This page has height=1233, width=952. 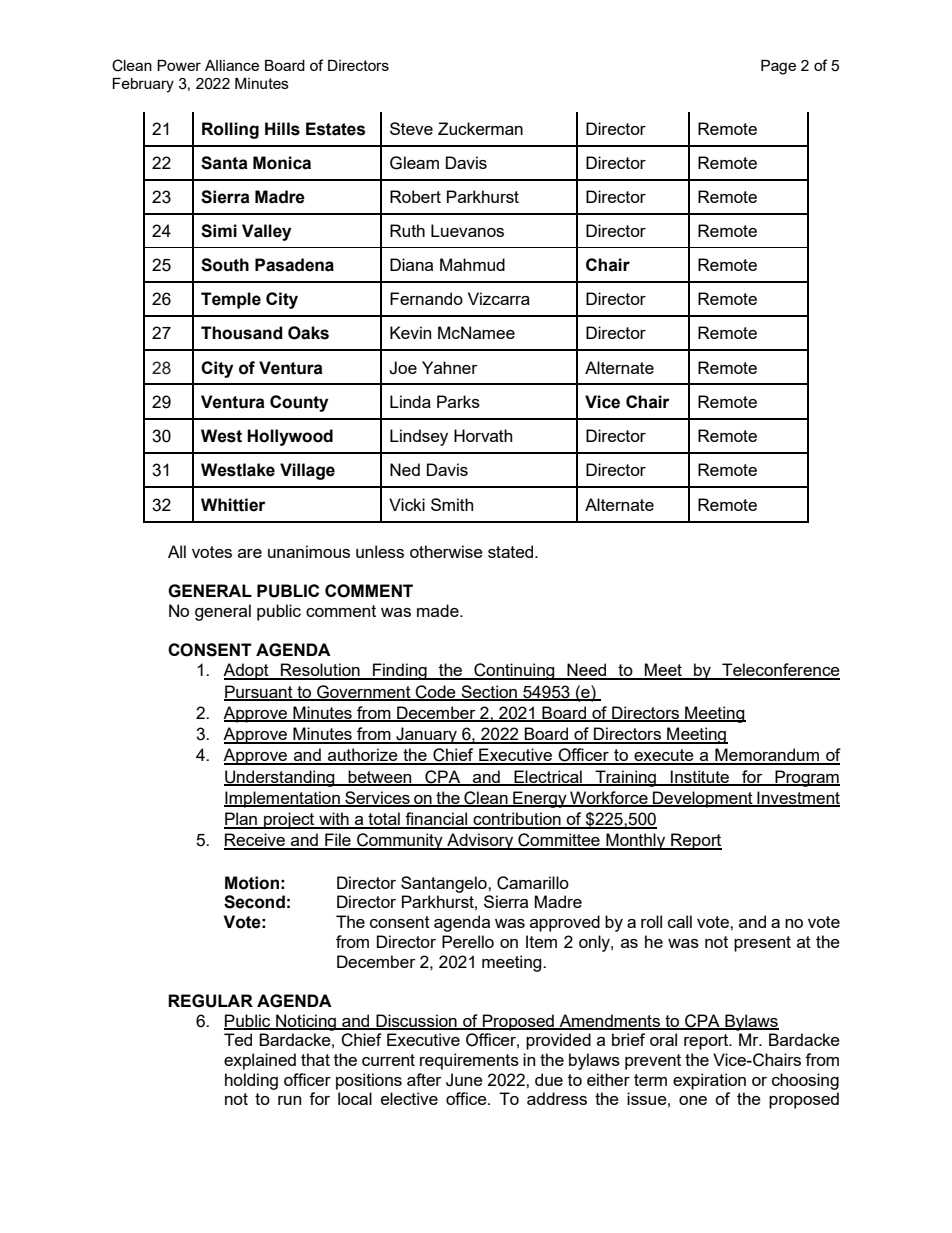 I want to click on holding, so click(x=251, y=1081).
